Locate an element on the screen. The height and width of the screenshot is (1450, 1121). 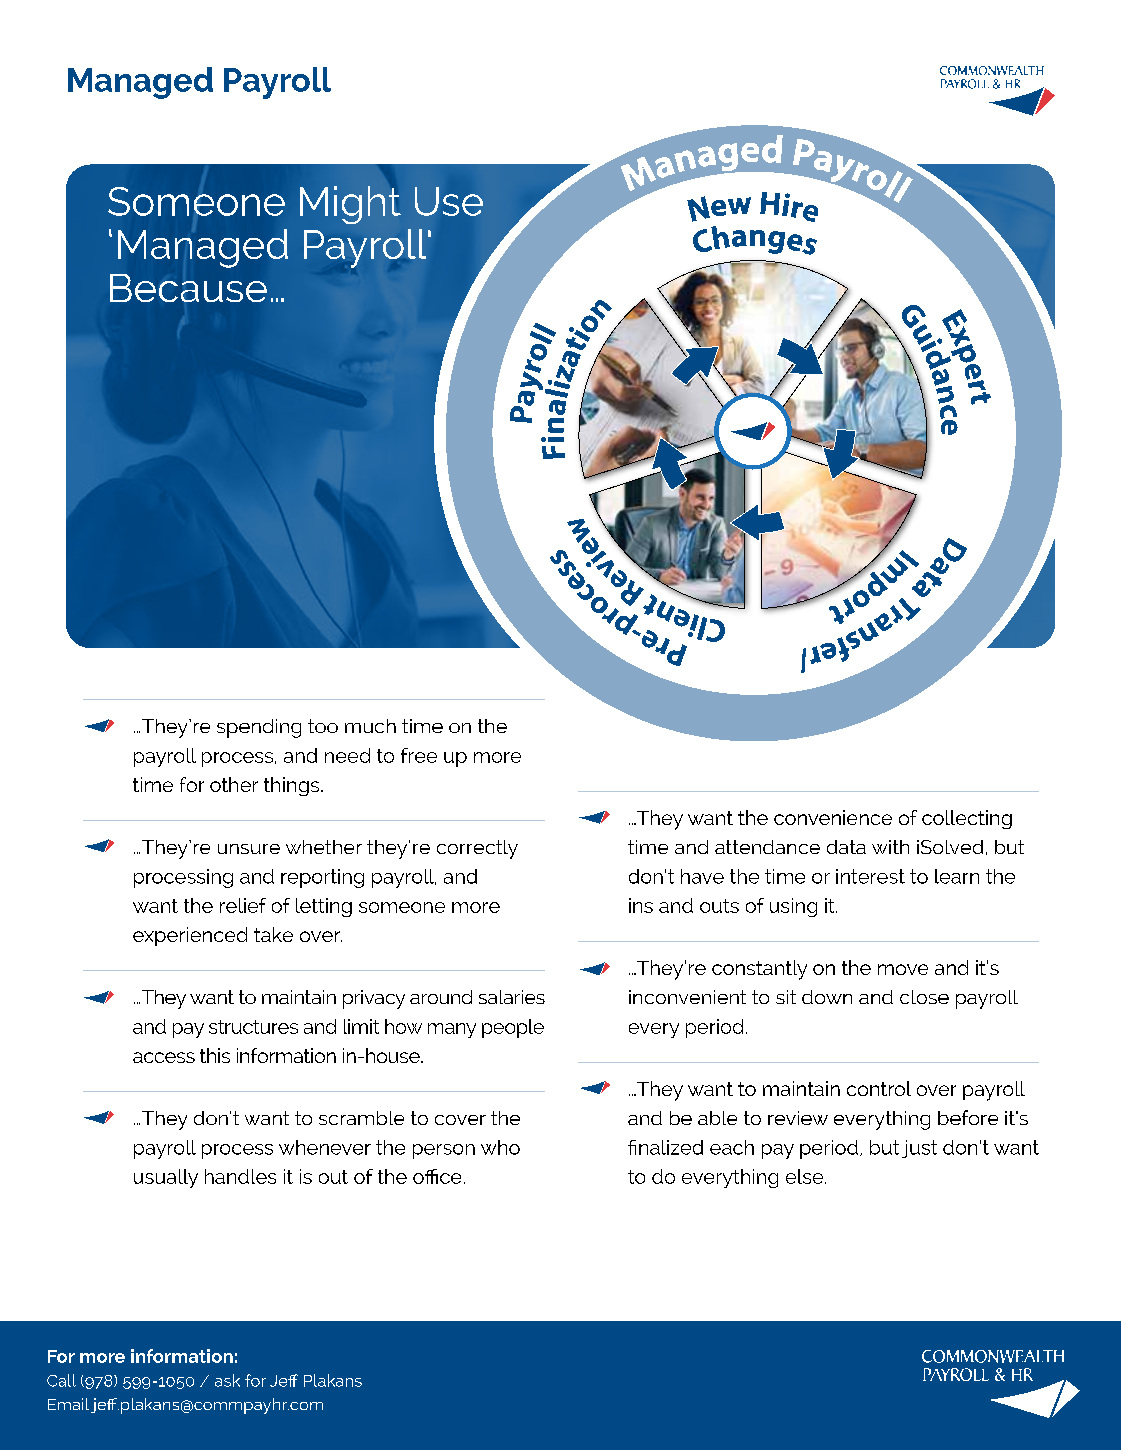
data is located at coordinates (846, 847).
